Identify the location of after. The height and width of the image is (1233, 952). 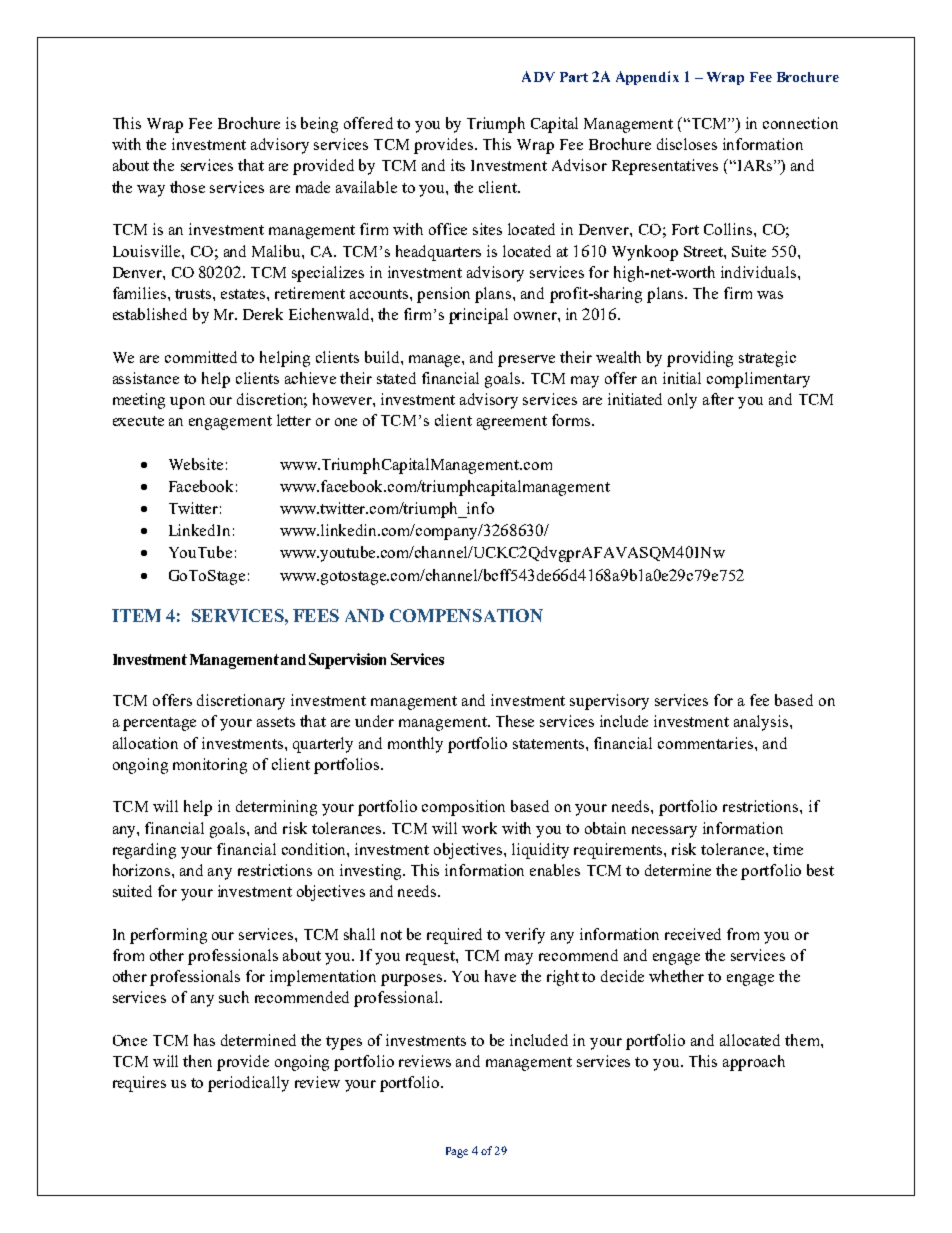
(718, 399).
